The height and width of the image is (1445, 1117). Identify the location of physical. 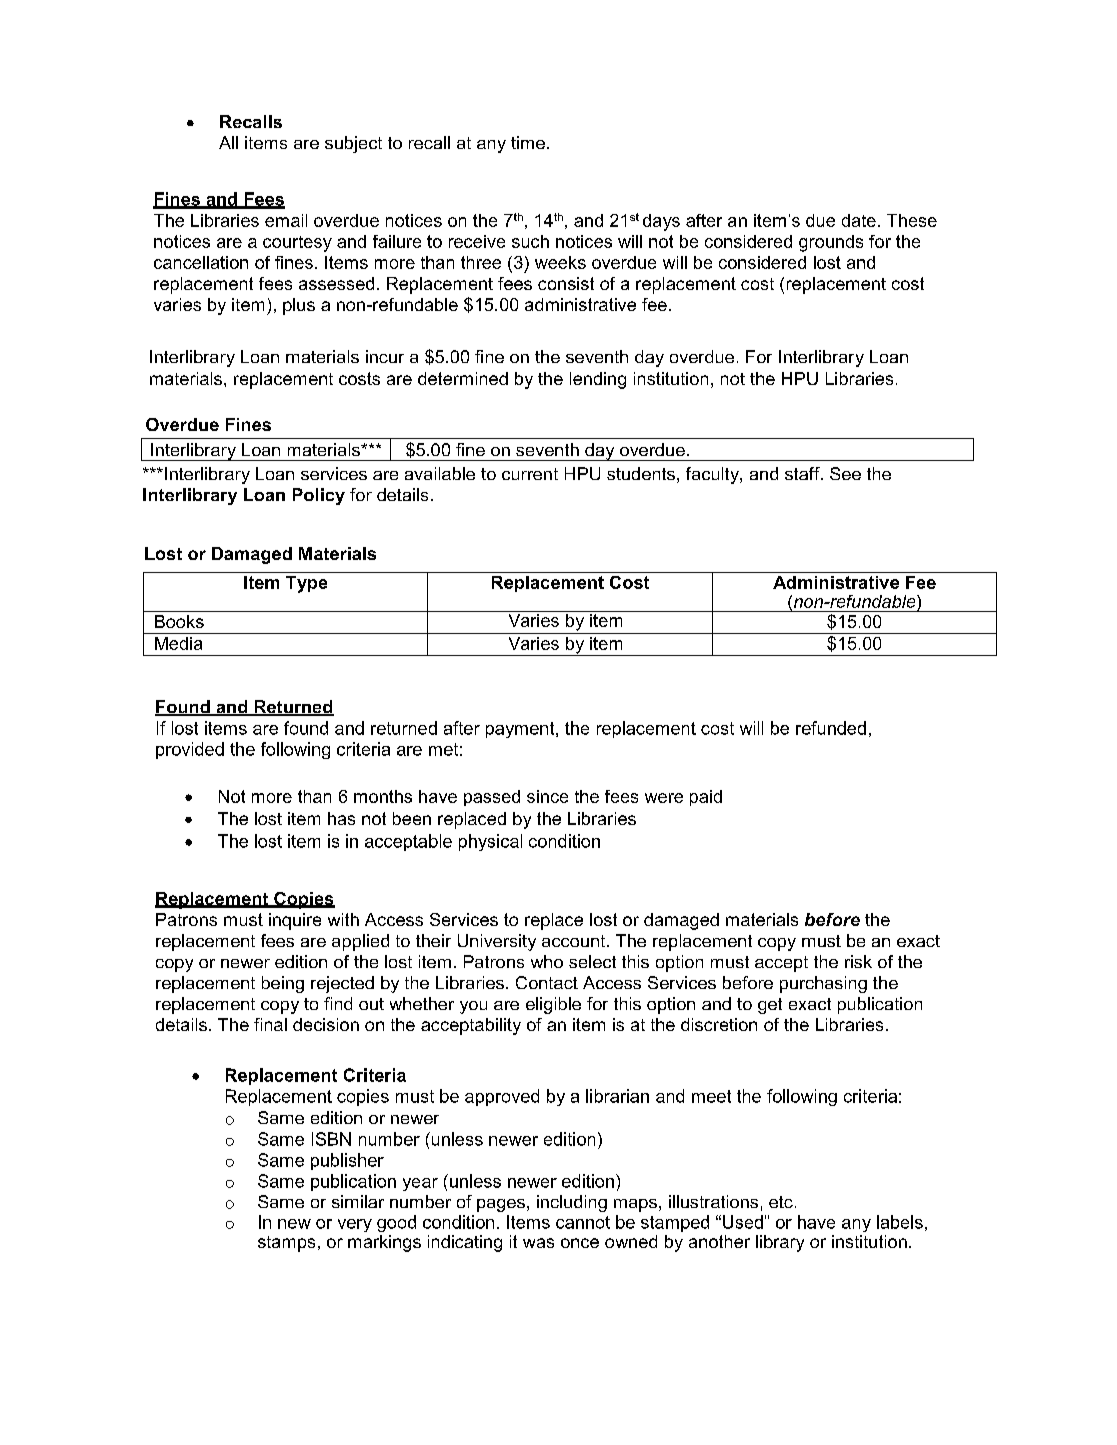
(490, 842).
